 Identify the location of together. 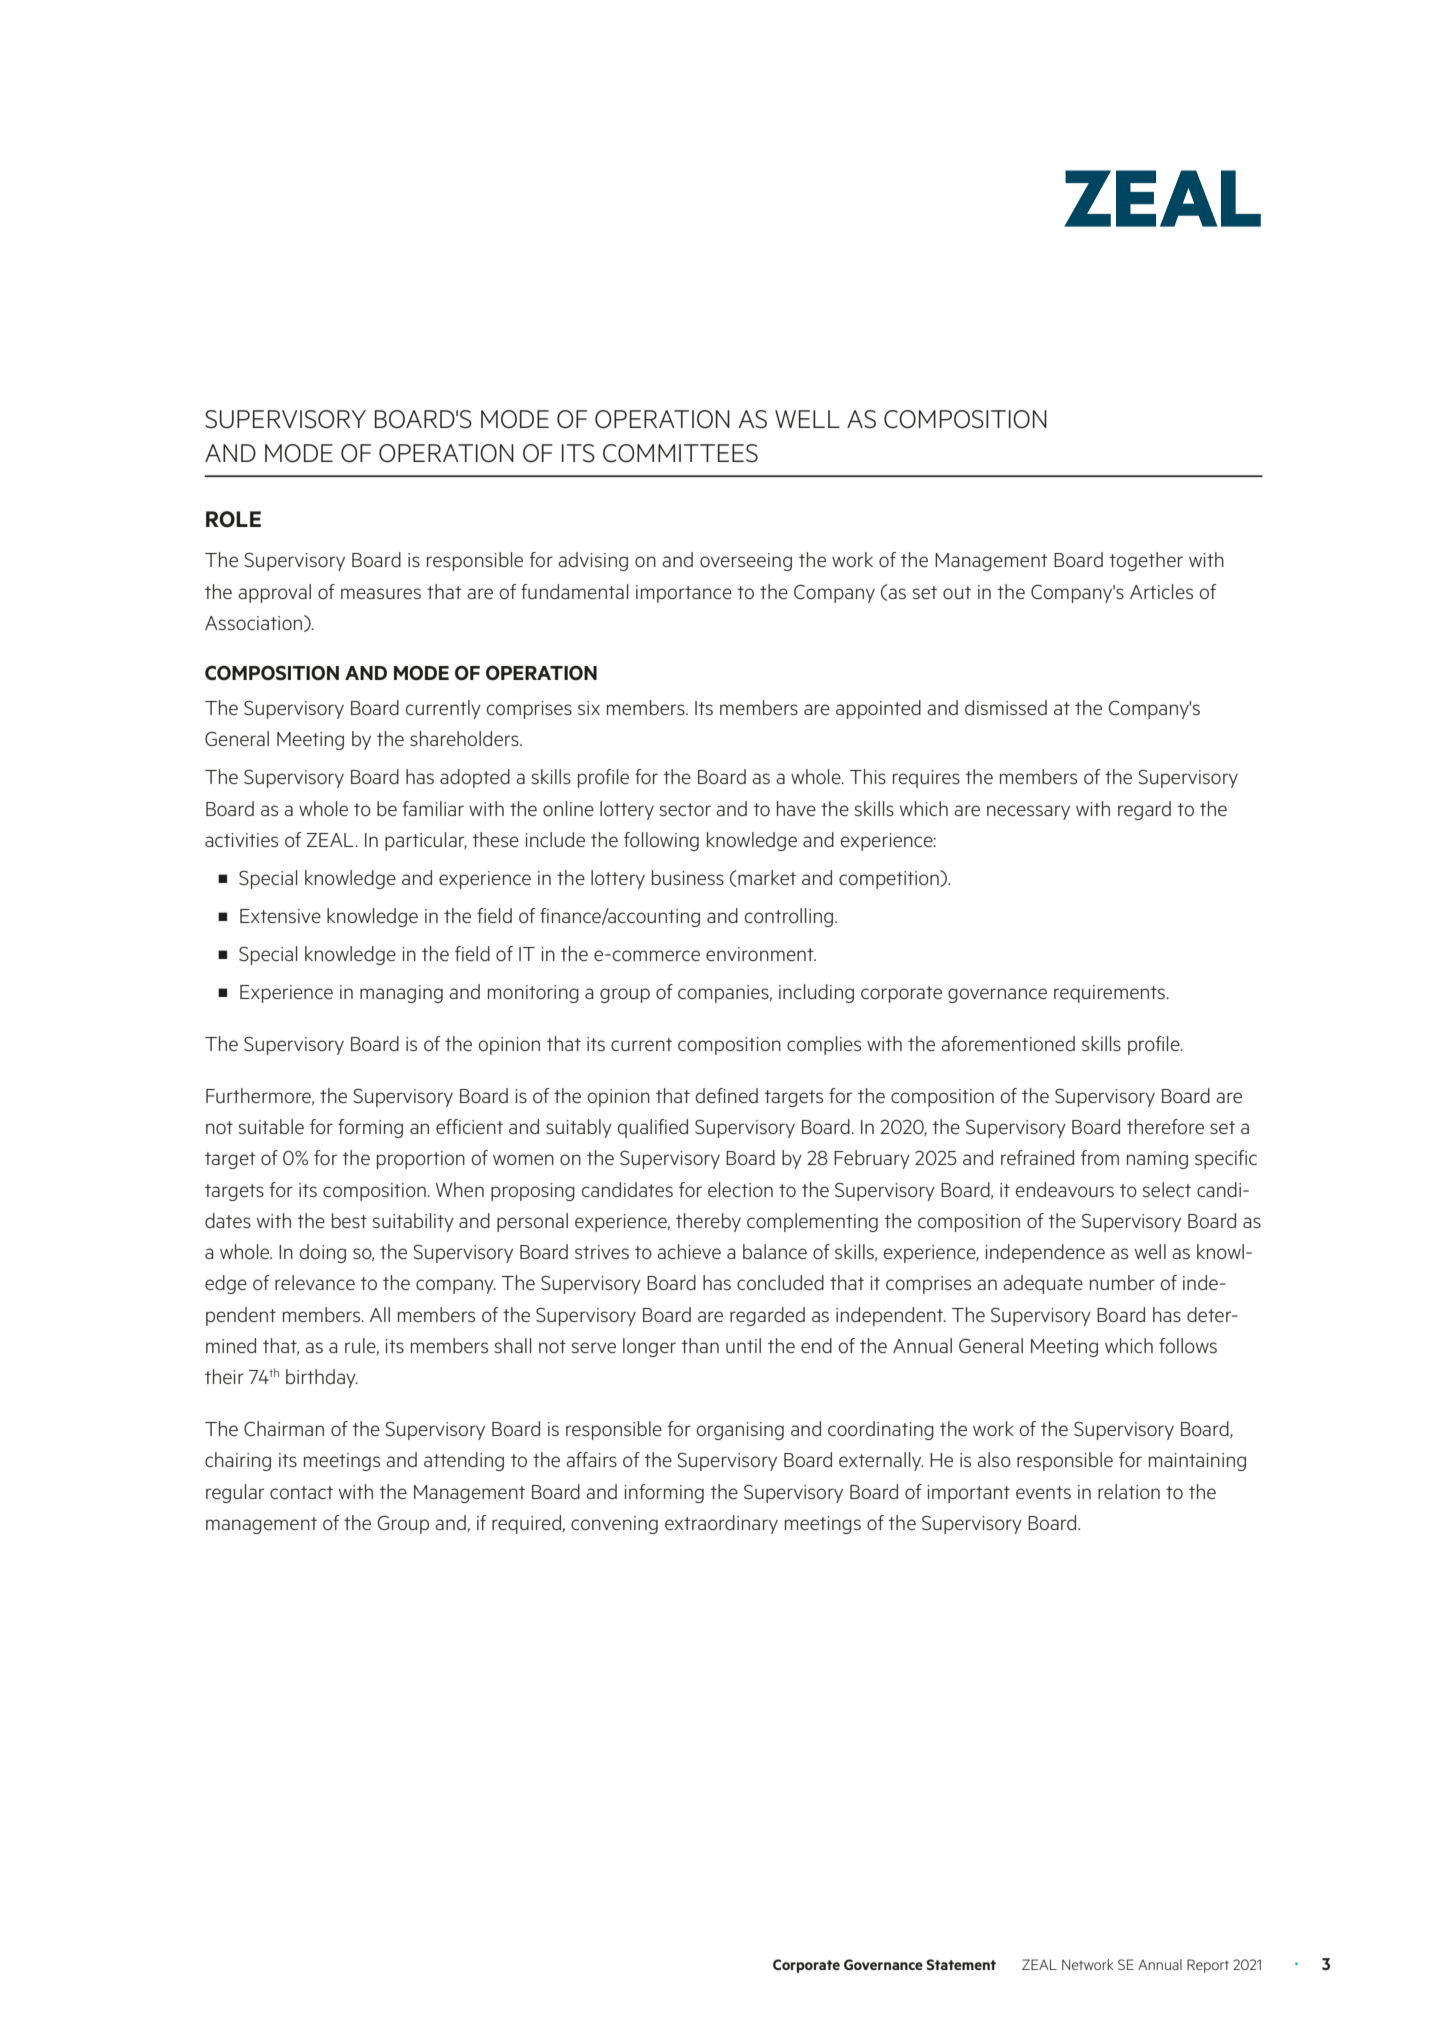
(1146, 561).
